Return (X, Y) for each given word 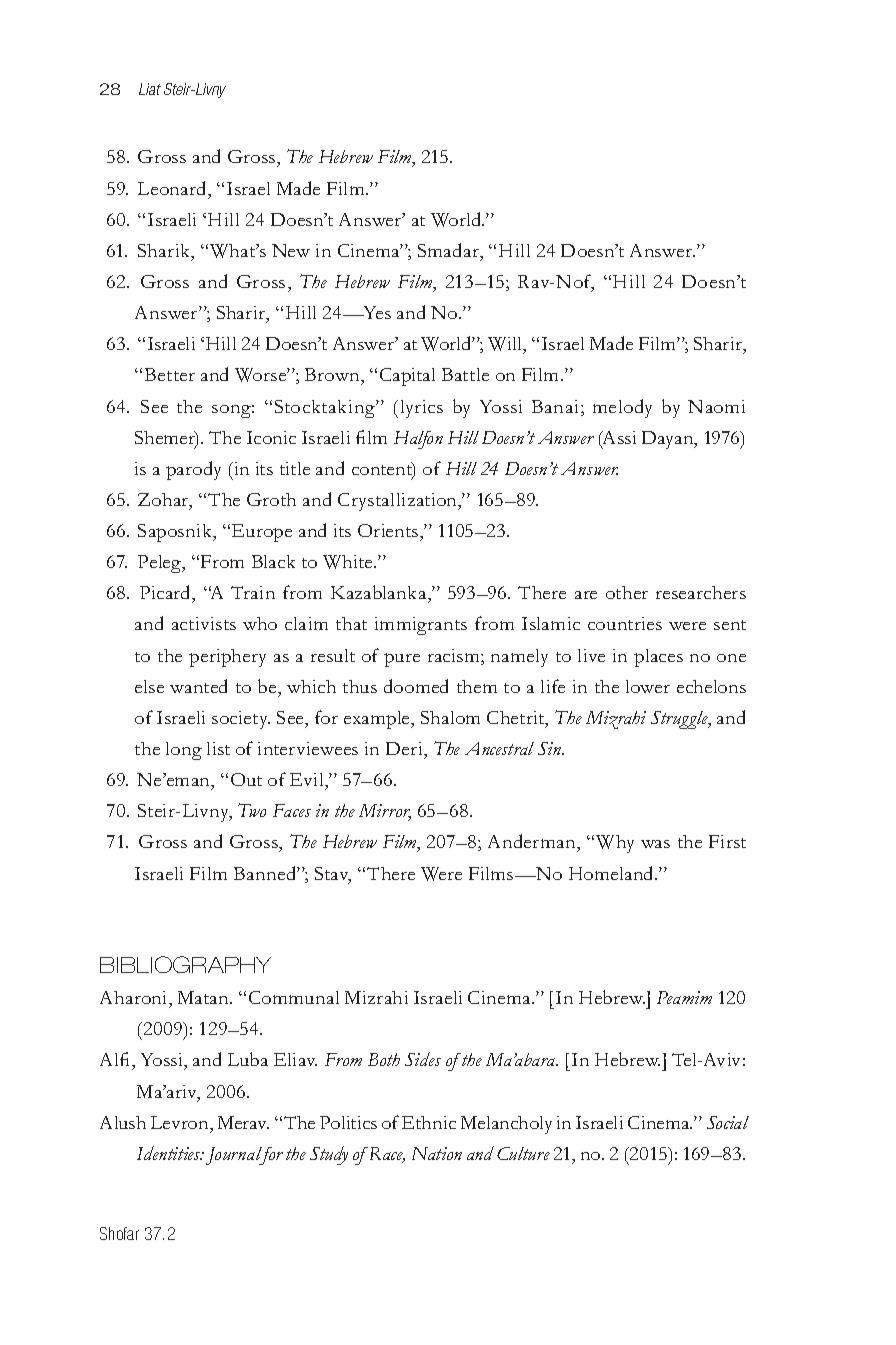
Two (252, 810)
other (627, 592)
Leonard (173, 188)
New (291, 250)
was (655, 844)
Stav (333, 875)
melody (622, 408)
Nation (437, 1153)
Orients (389, 530)
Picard (166, 594)
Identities (170, 1153)
